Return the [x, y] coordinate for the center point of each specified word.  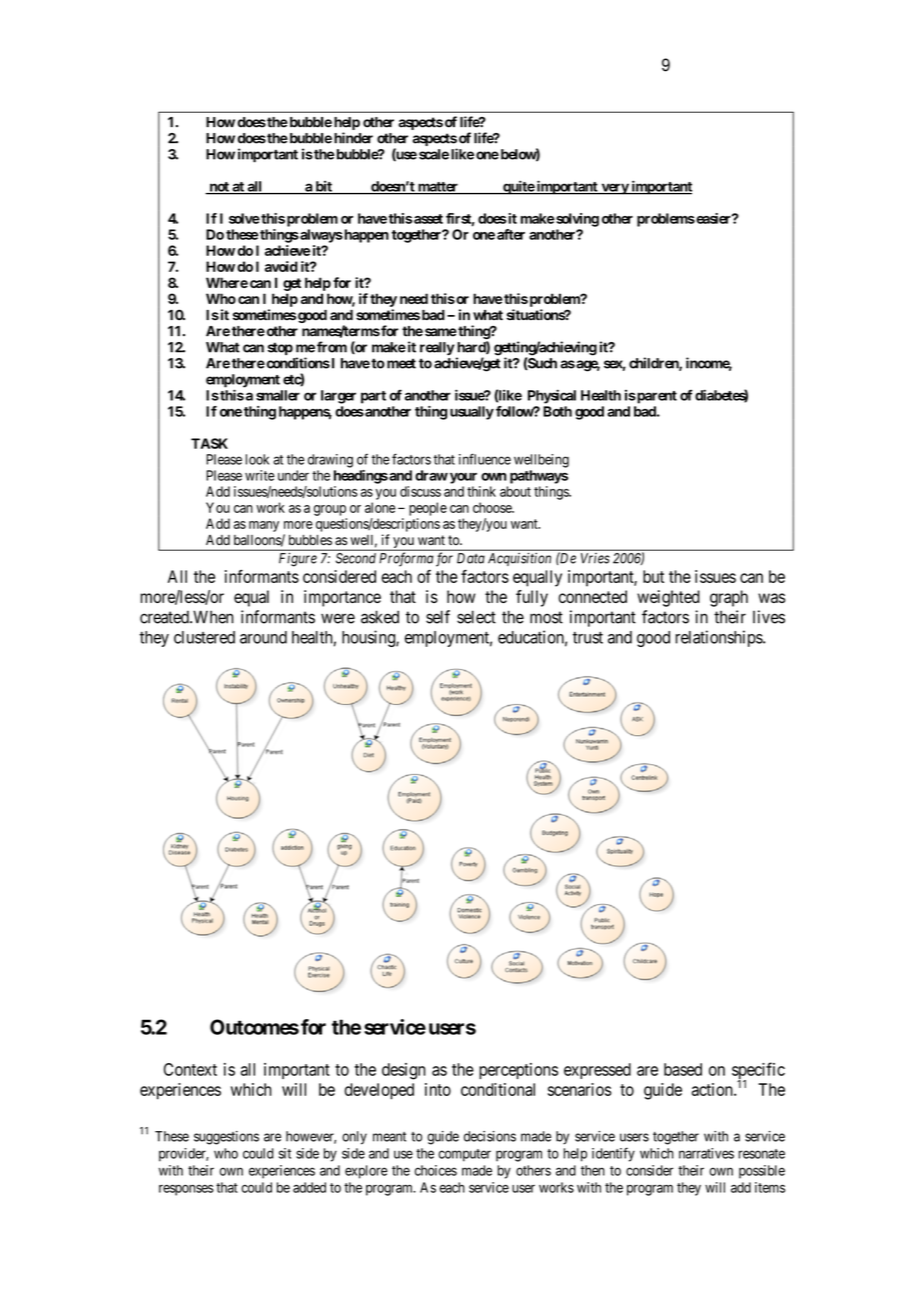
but [653, 576]
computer [464, 1155]
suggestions [226, 1138]
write [260, 475]
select [476, 617]
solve [244, 218]
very [614, 189]
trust [588, 638]
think [481, 491]
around [263, 637]
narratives [706, 1153]
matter [438, 188]
